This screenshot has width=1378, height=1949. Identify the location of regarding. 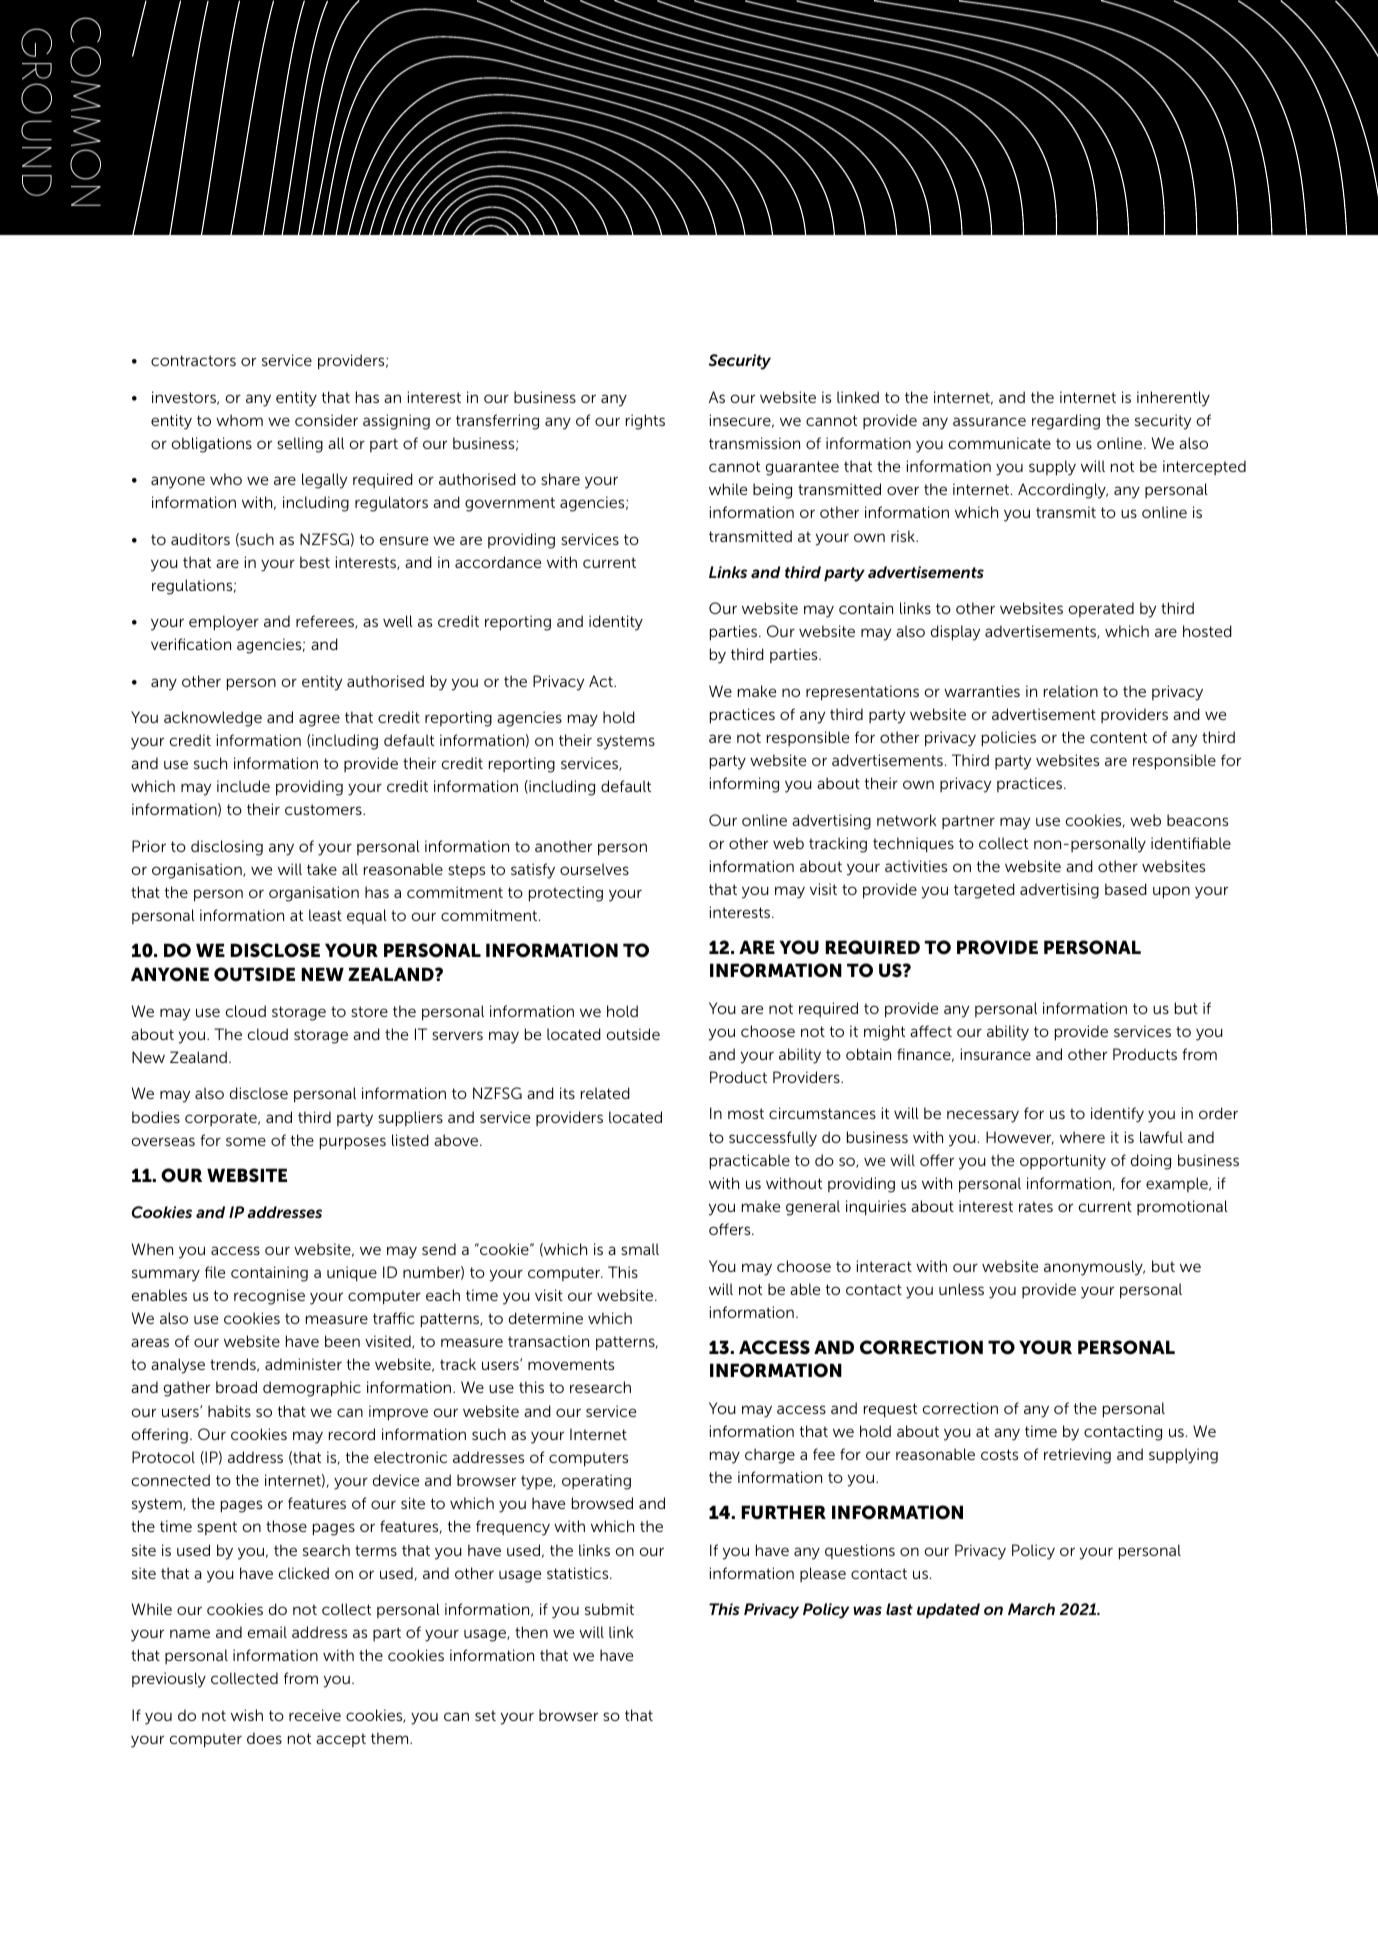
(1066, 422).
